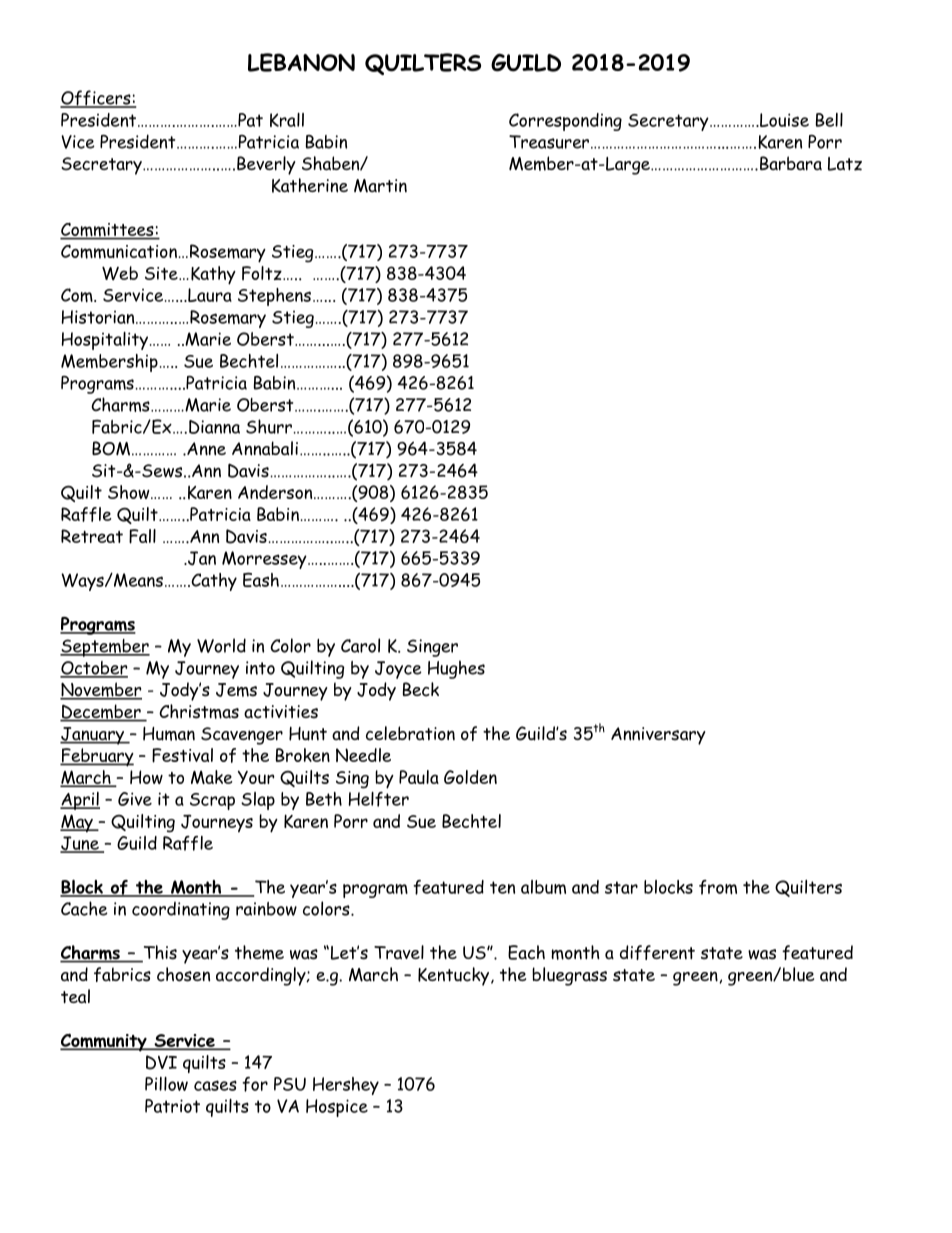 This document has width=952, height=1233. Describe the element at coordinates (718, 887) in the document. I see `from` at that location.
